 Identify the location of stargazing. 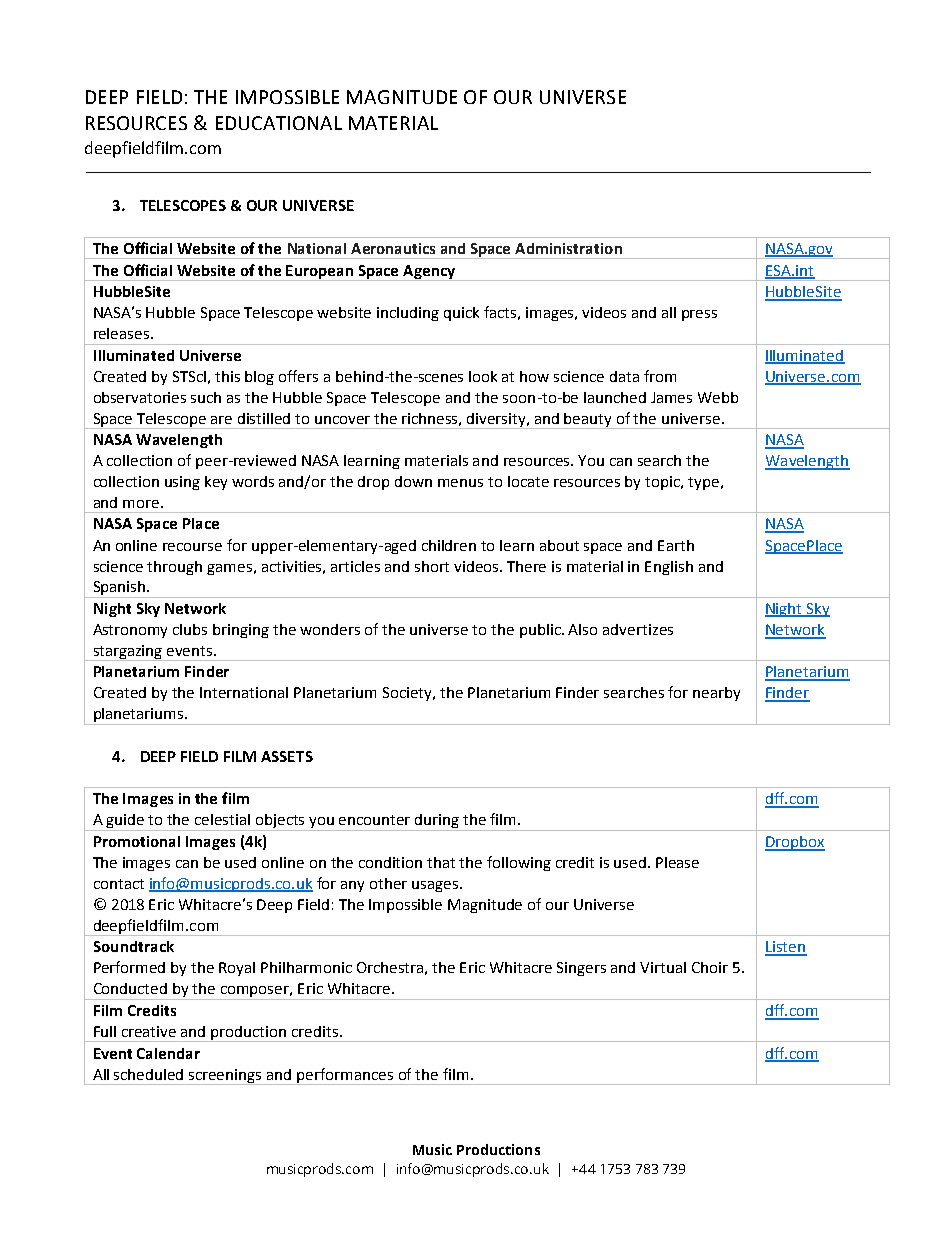
(128, 653).
